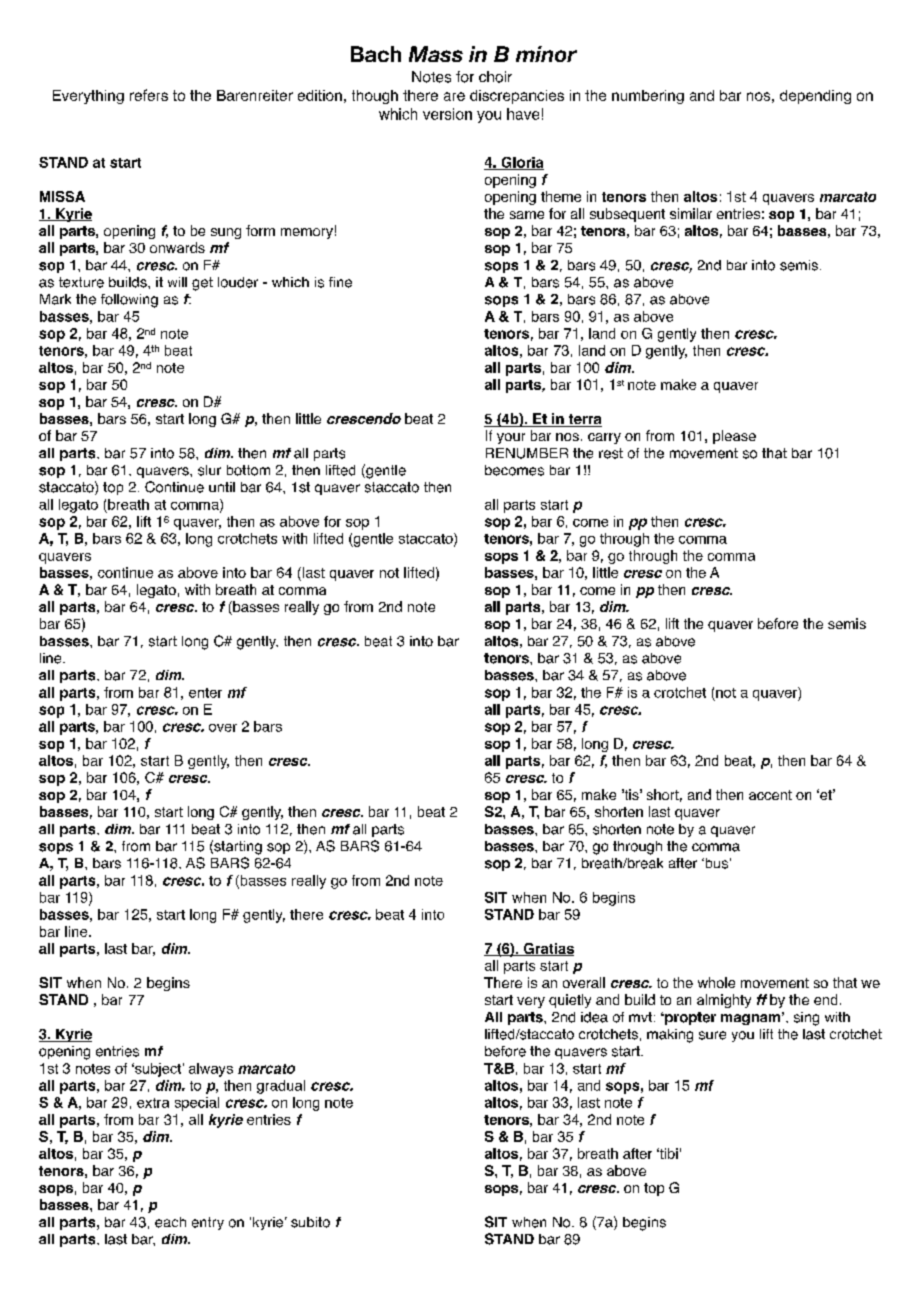 The image size is (924, 1308). Describe the element at coordinates (170, 1222) in the screenshot. I see `each` at that location.
